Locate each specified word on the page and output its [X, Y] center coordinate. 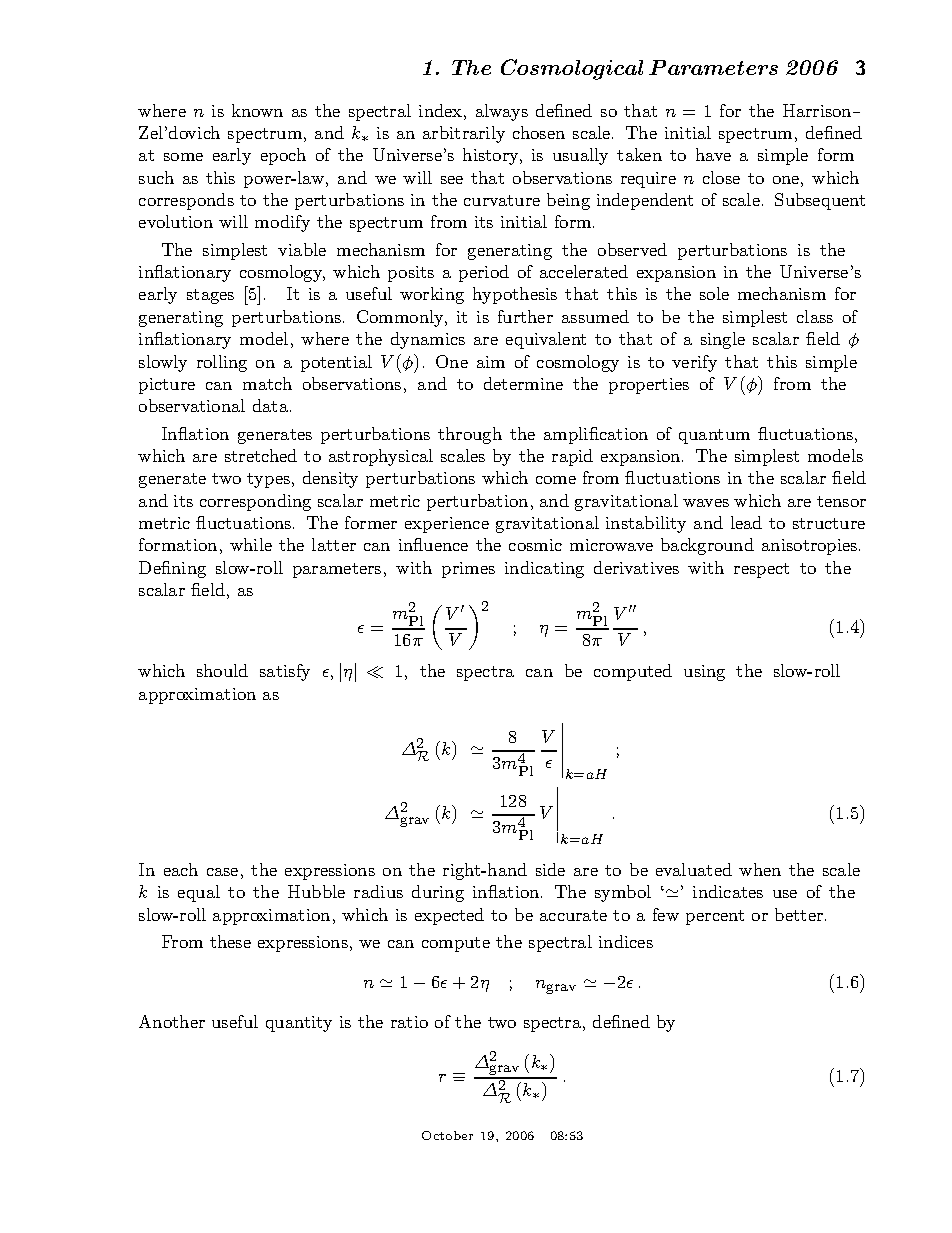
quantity [299, 1024]
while [251, 544]
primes [468, 570]
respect [761, 570]
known [257, 110]
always [502, 112]
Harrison [818, 110]
